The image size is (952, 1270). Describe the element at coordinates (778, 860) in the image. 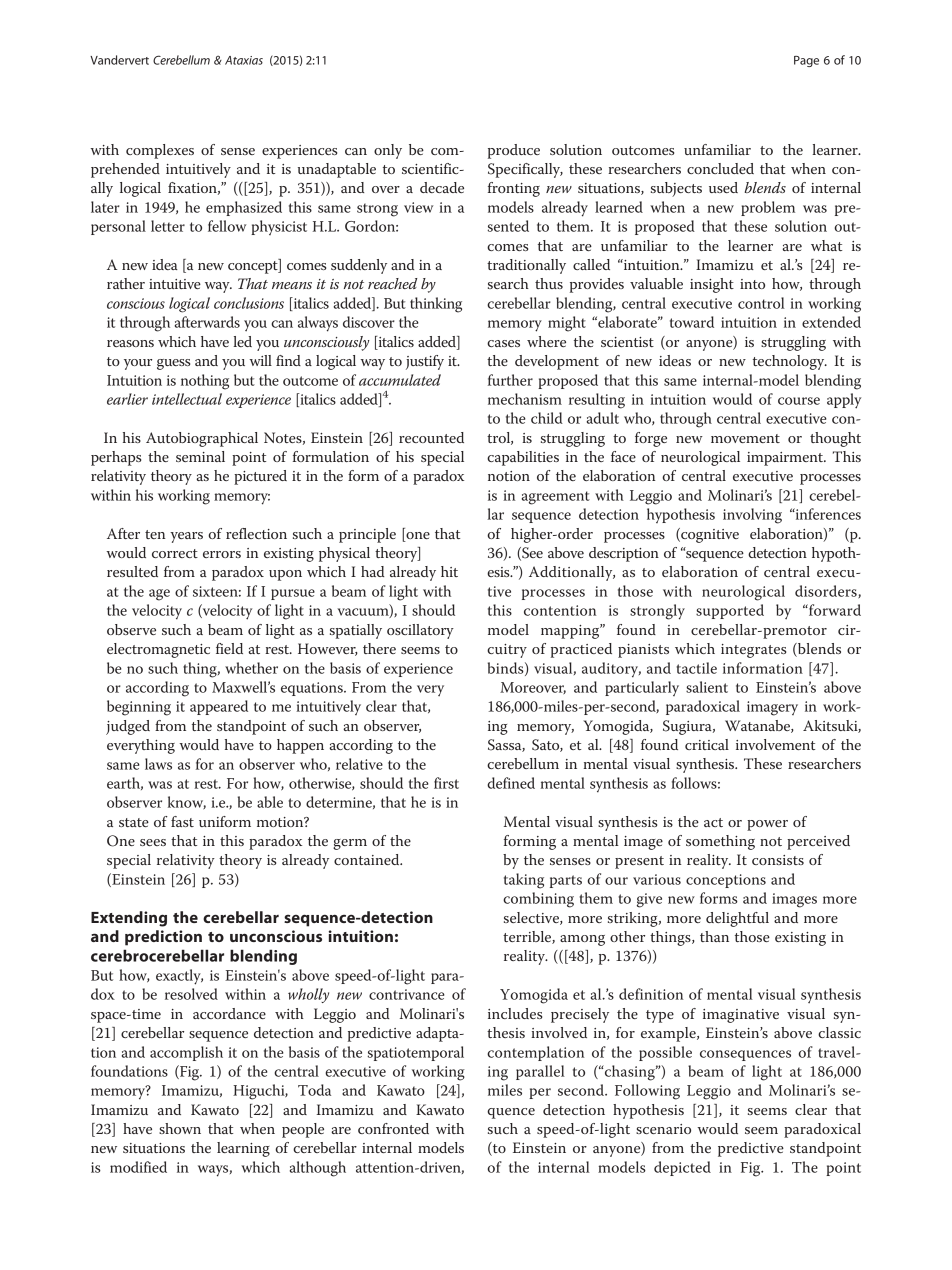

I see `consists` at that location.
